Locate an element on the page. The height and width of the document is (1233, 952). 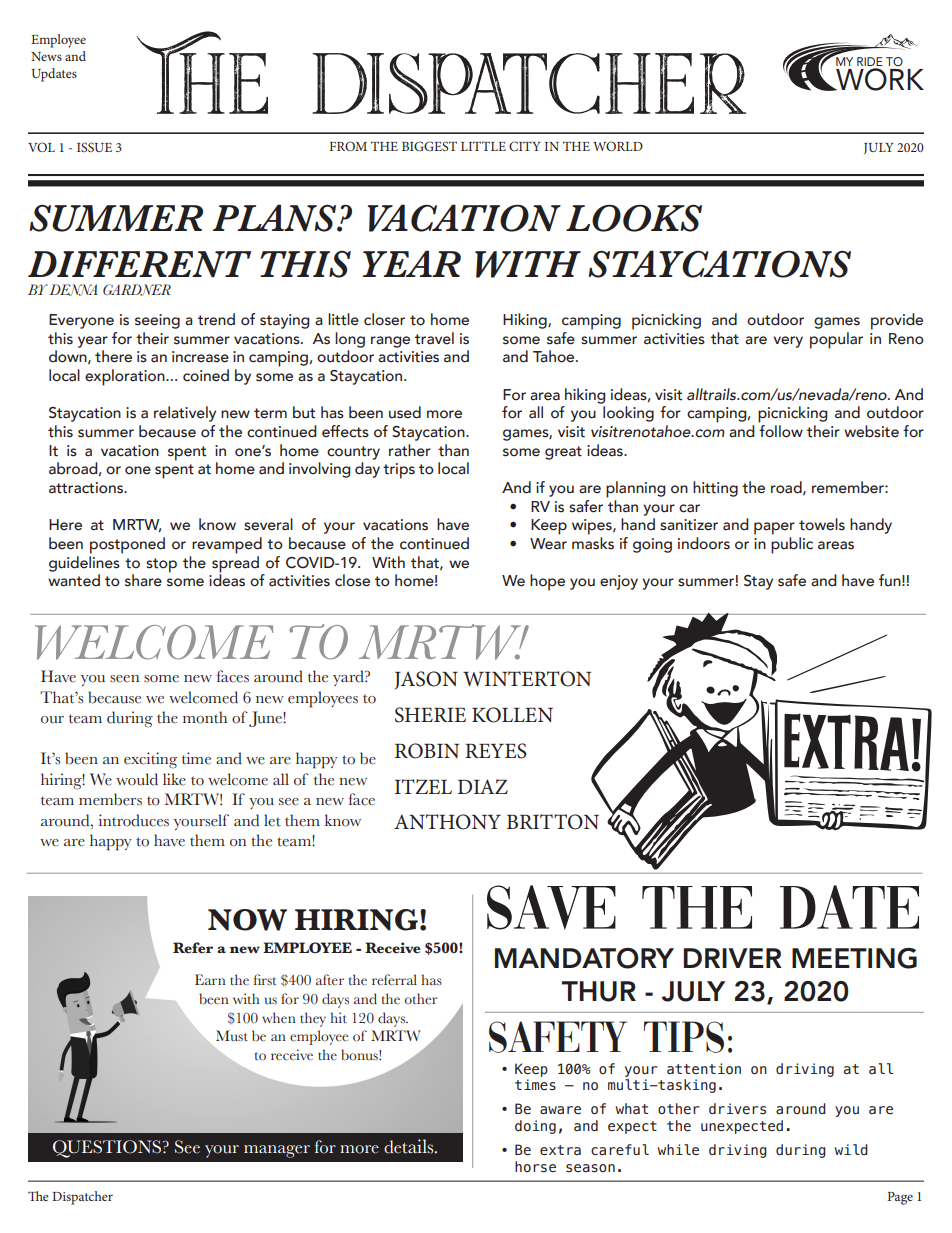
public is located at coordinates (792, 545).
